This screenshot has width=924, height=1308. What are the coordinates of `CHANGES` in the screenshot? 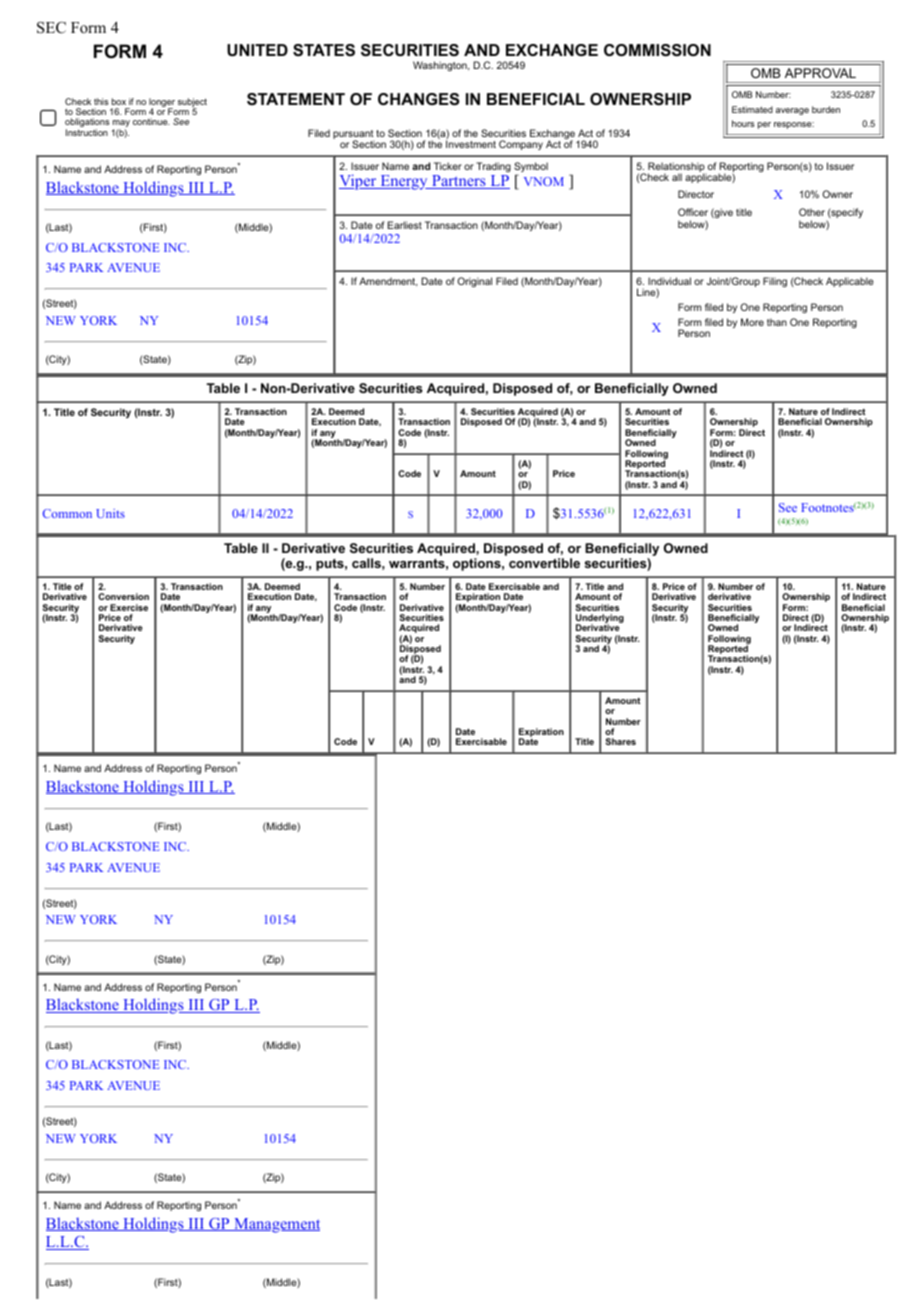 It's located at (419, 99).
